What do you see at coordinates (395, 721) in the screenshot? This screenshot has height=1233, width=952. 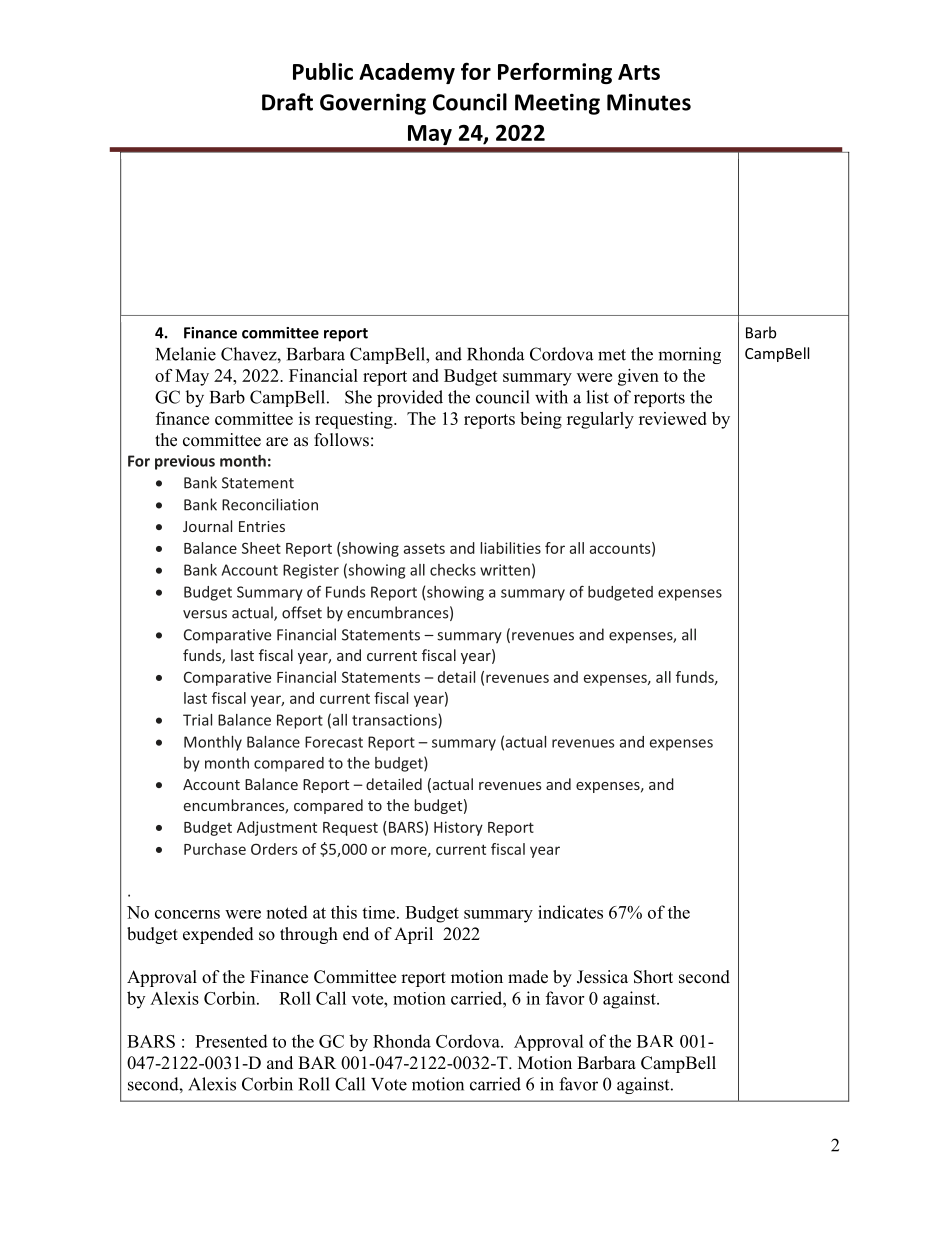 I see `transactions` at bounding box center [395, 721].
